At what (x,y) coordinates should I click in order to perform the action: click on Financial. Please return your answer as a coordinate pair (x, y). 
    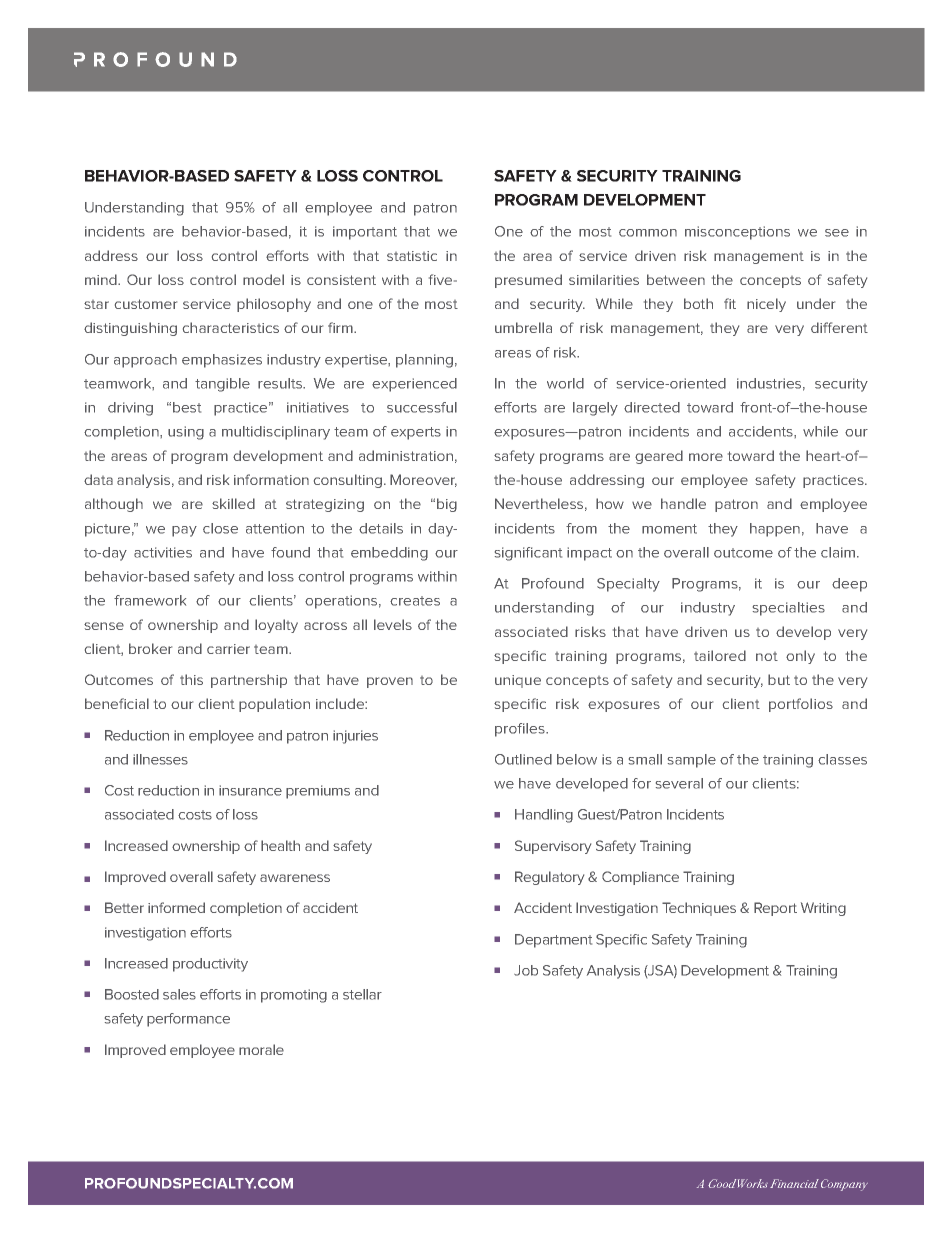
    Looking at the image, I should click on (794, 1183).
